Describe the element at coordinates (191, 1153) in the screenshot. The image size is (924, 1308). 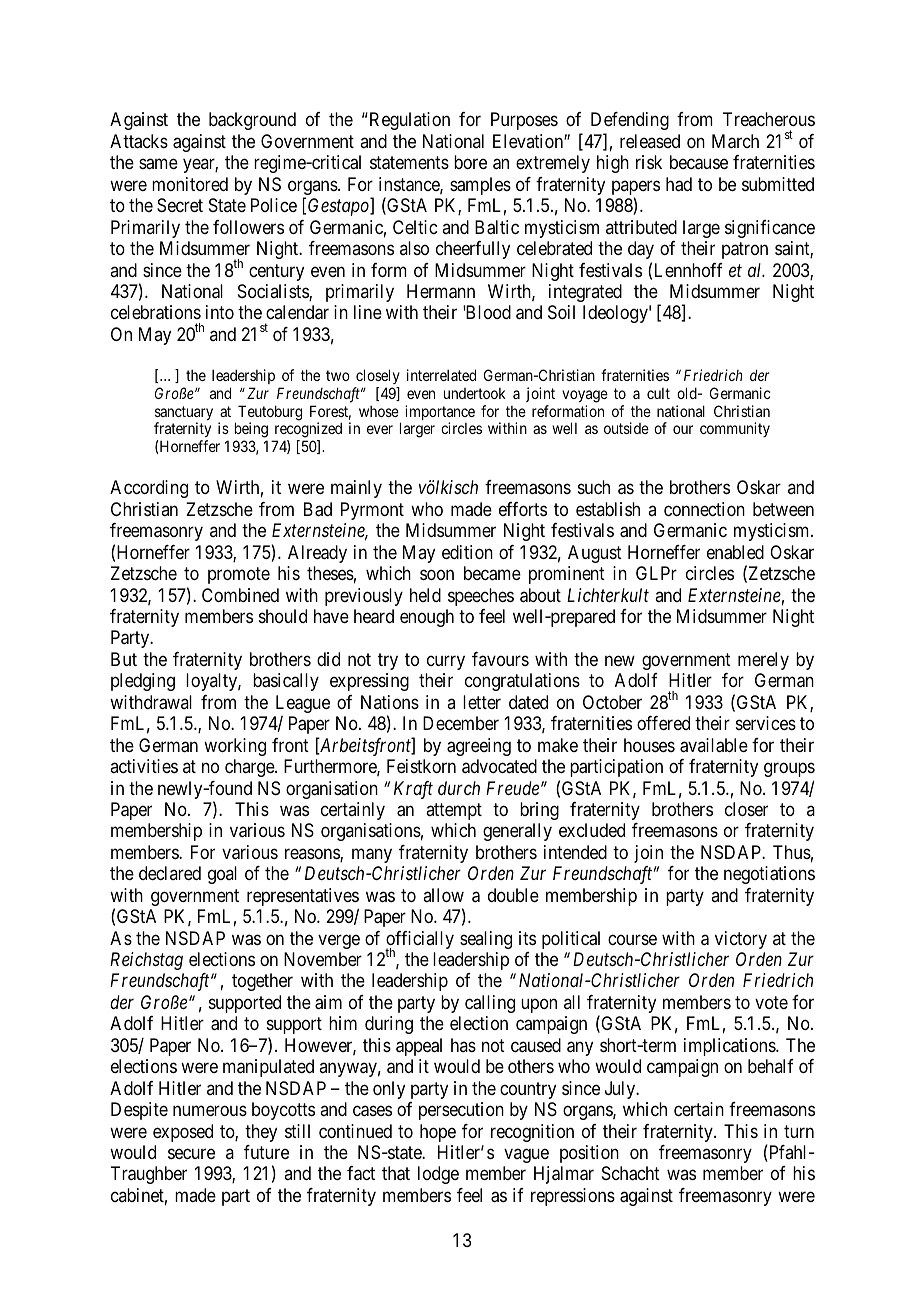
I see `secure` at that location.
